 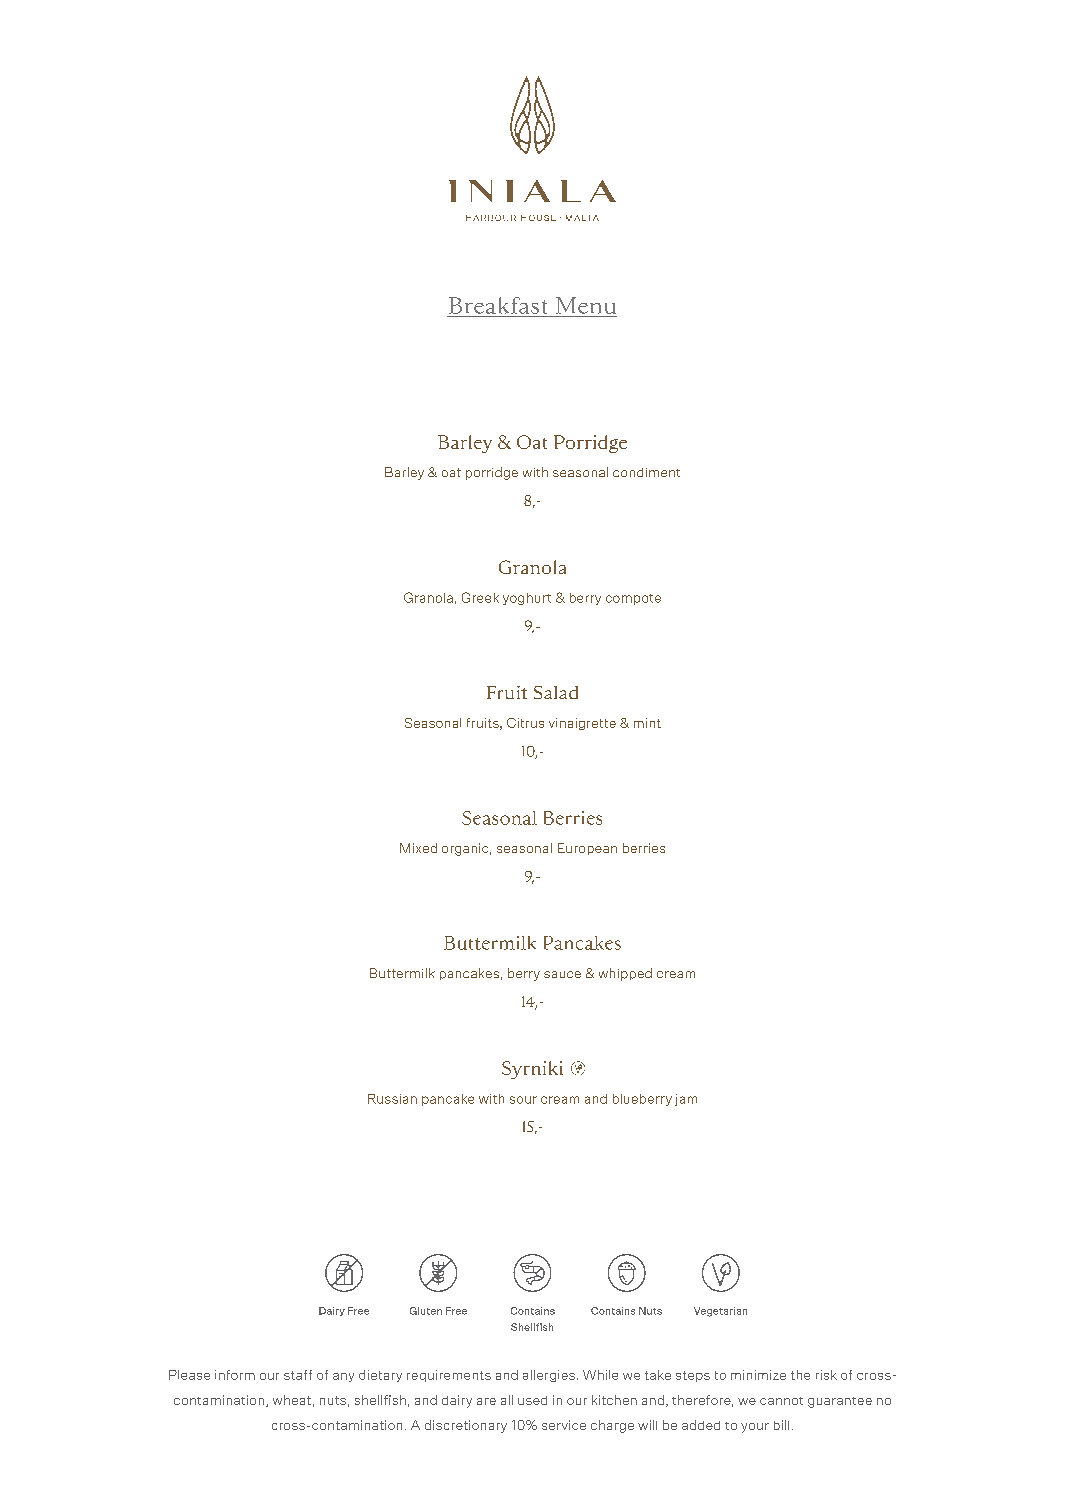 What do you see at coordinates (418, 848) in the screenshot?
I see `Mixed` at bounding box center [418, 848].
